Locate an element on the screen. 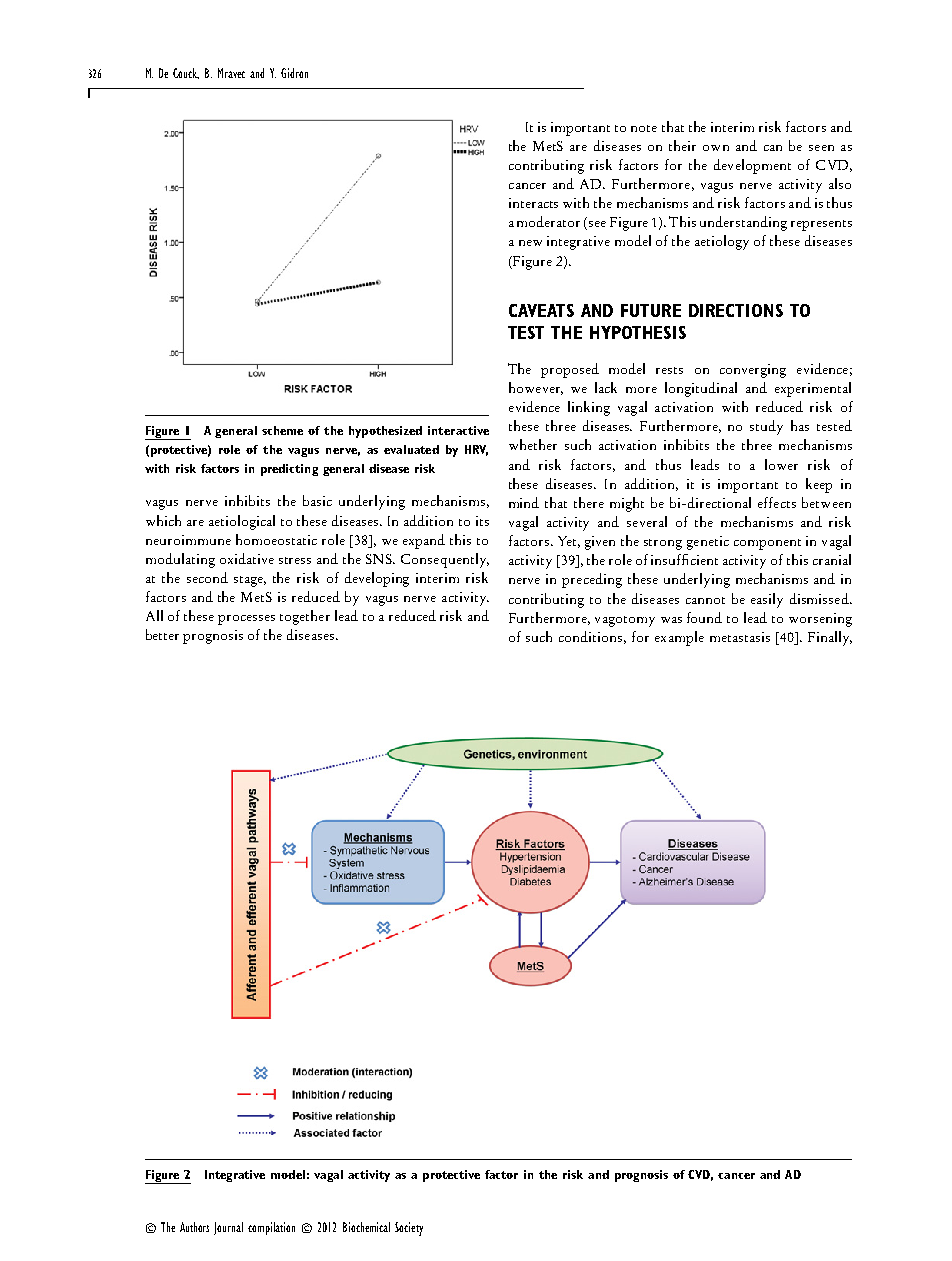 The width and height of the screenshot is (952, 1261). Journal is located at coordinates (228, 1228).
